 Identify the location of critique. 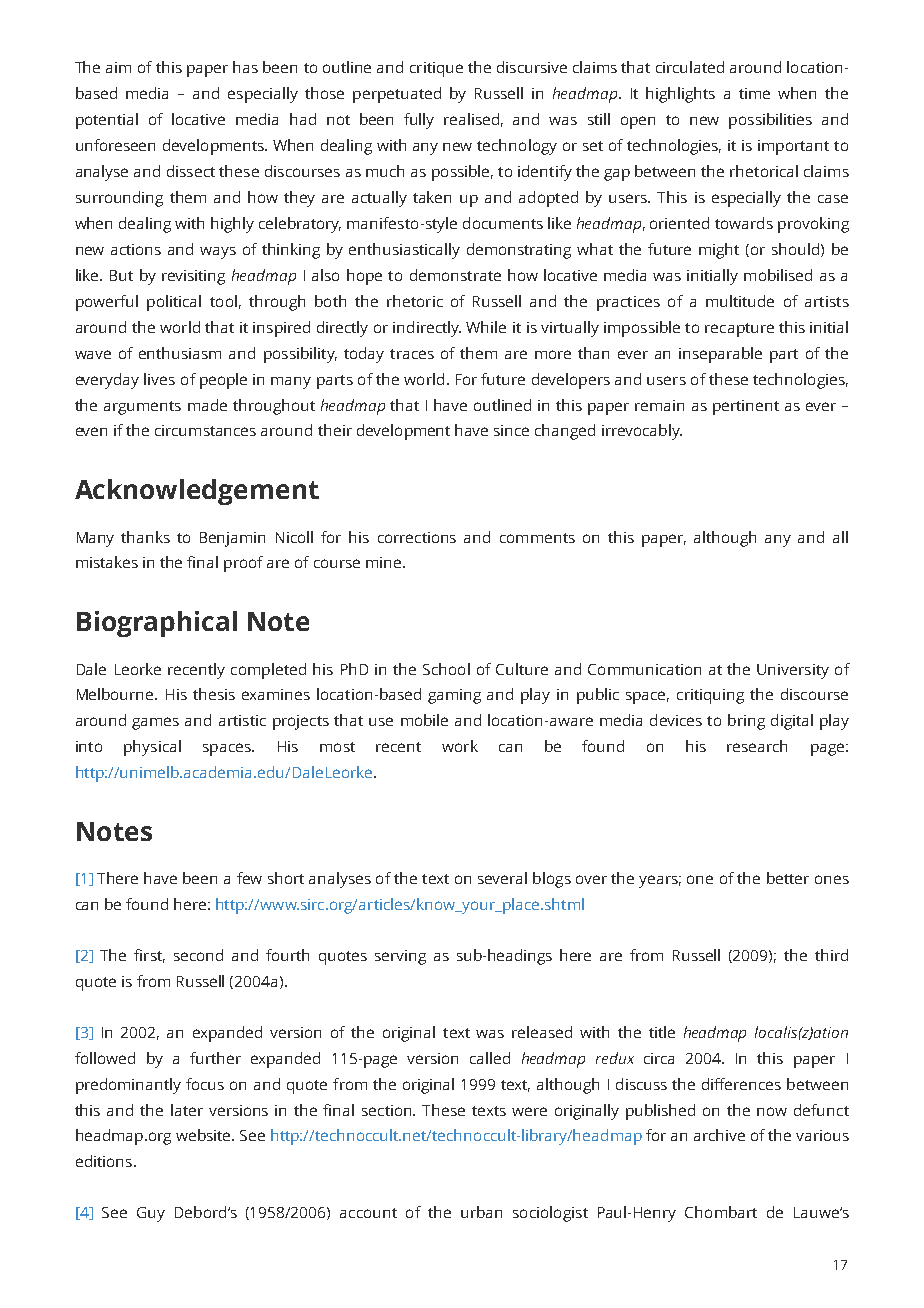
(436, 69).
